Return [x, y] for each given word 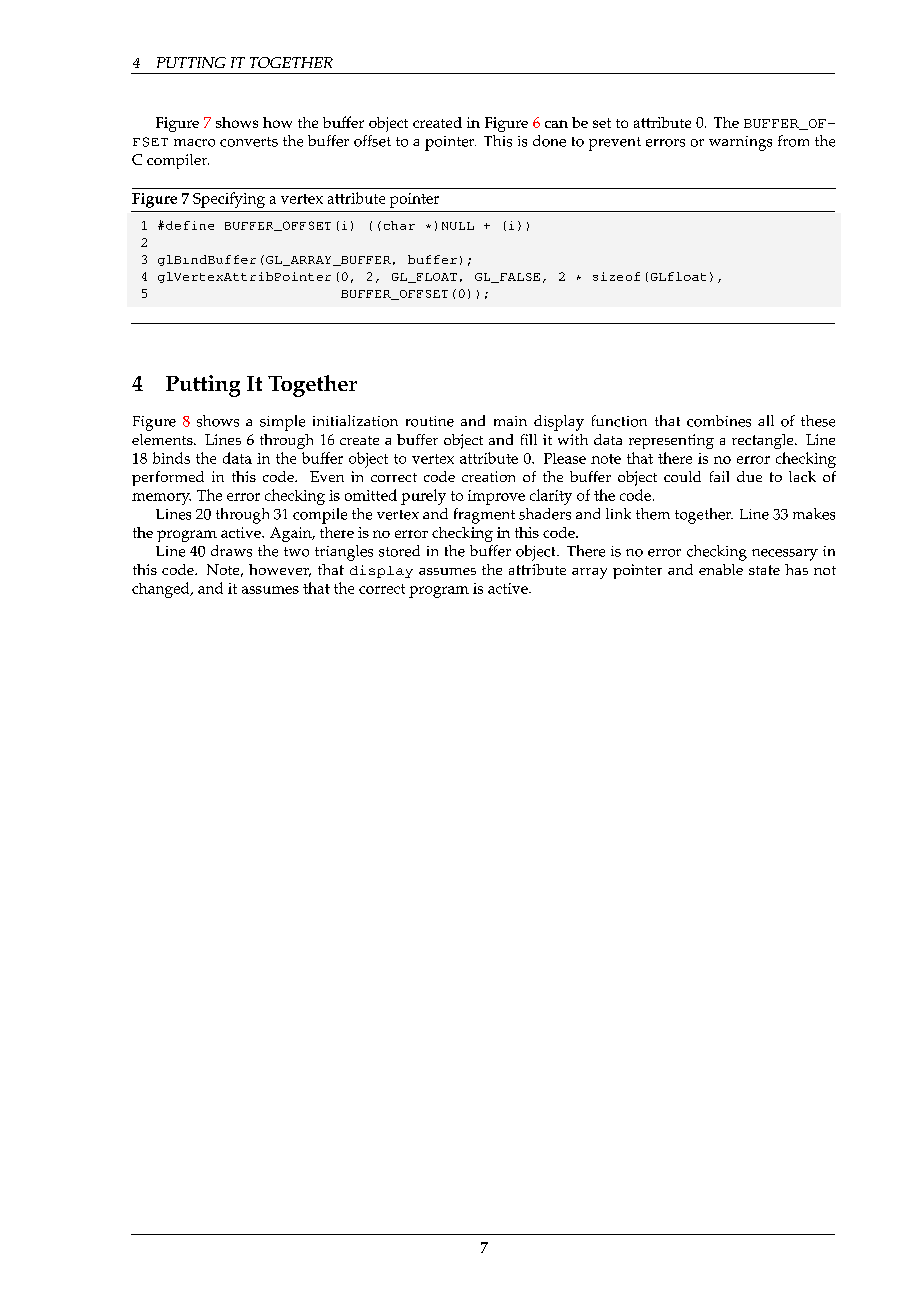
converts [249, 142]
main [510, 421]
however [280, 570]
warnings [740, 143]
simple [282, 423]
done [549, 141]
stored [399, 551]
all [766, 420]
